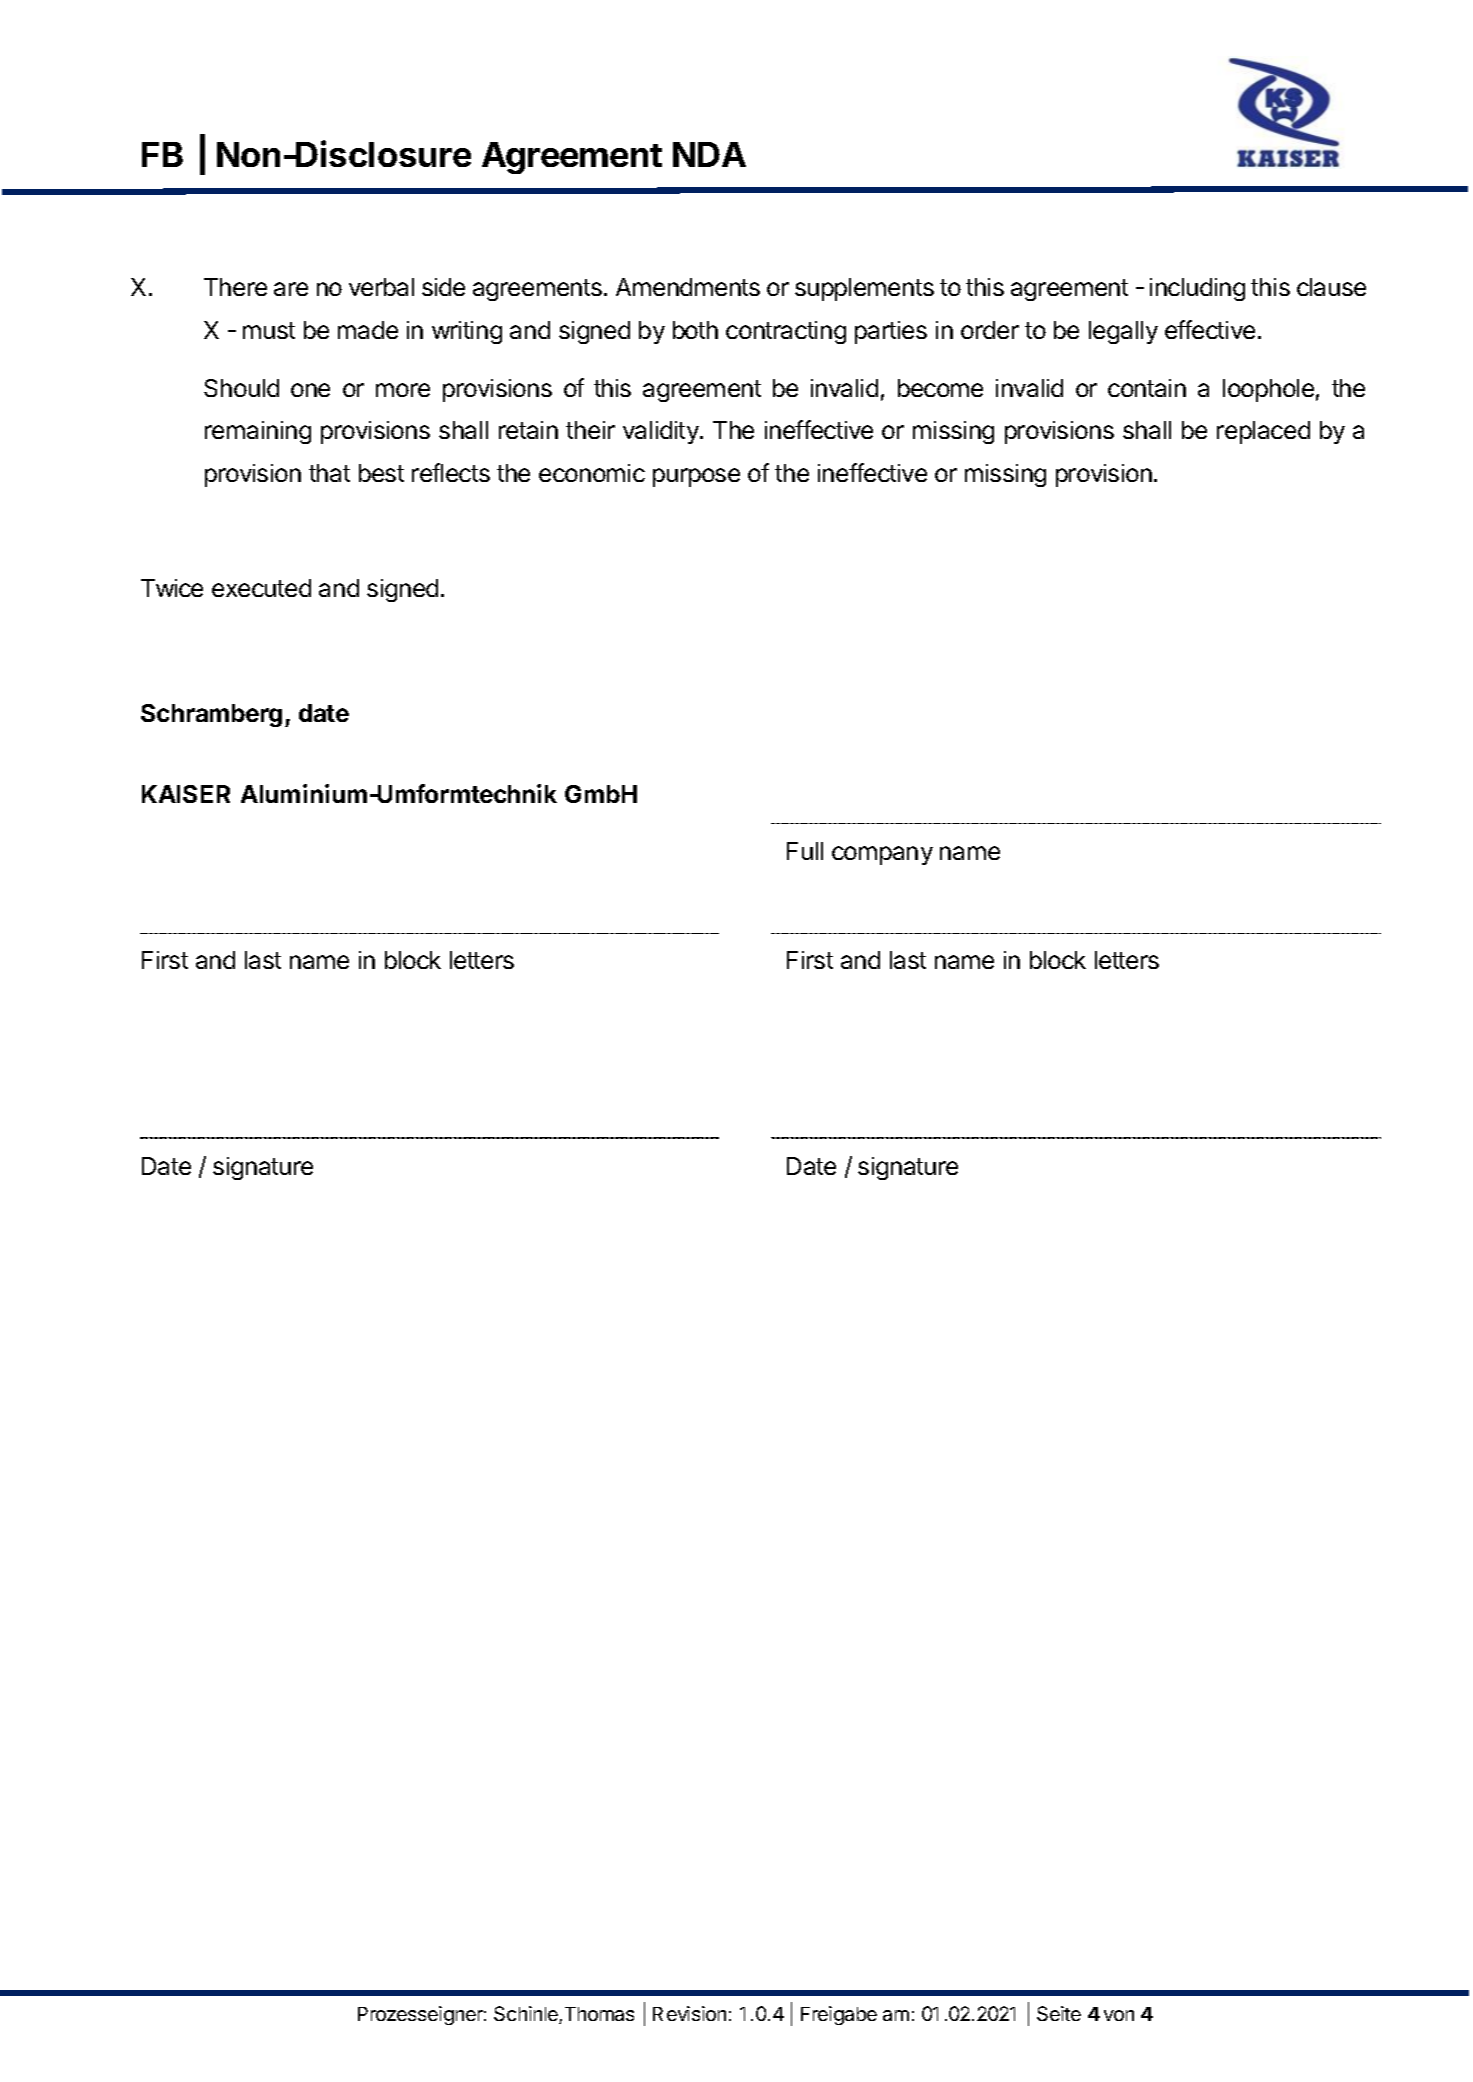 This screenshot has width=1473, height=2082. Describe the element at coordinates (709, 154) in the screenshot. I see `NDA` at that location.
